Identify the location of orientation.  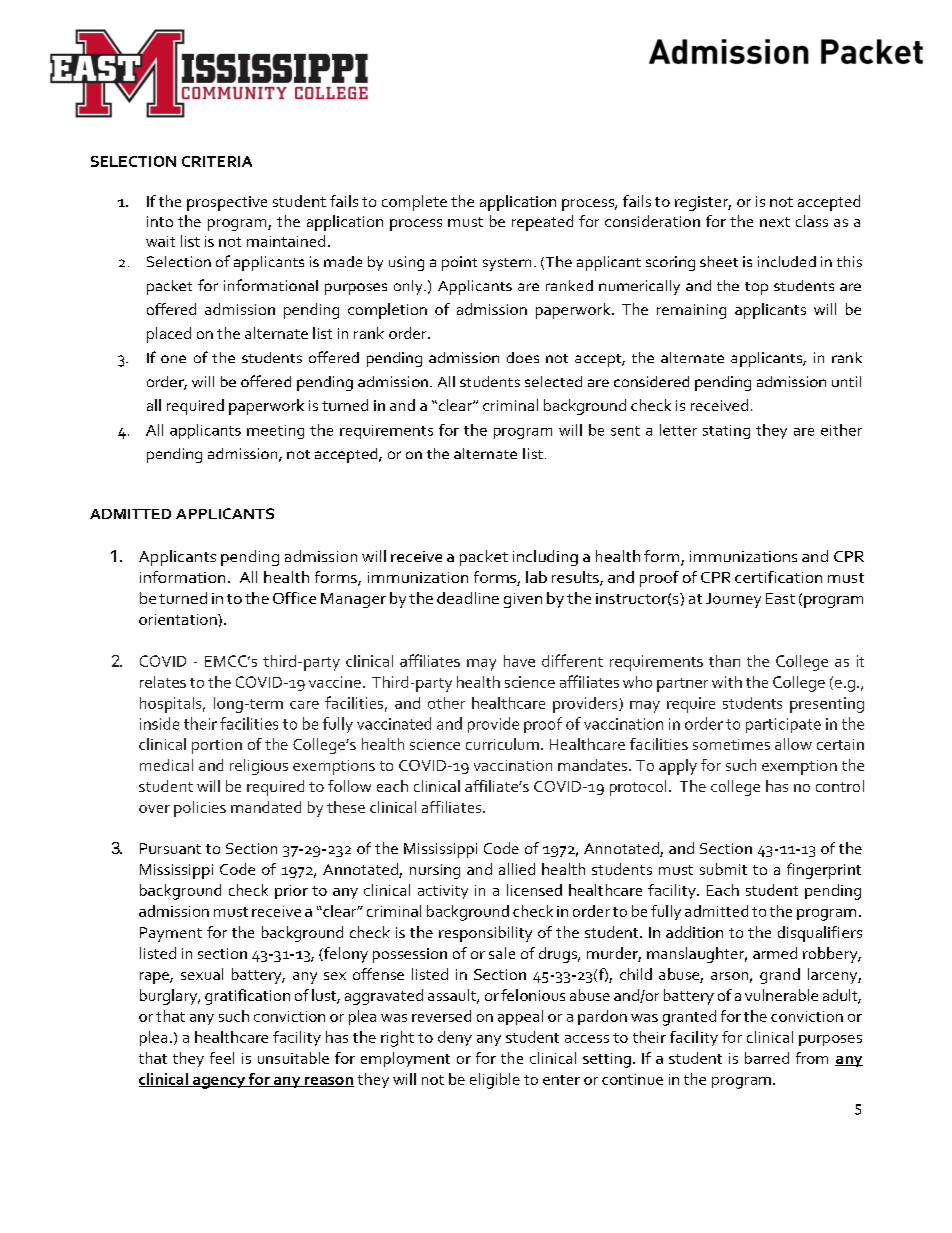
(179, 619).
